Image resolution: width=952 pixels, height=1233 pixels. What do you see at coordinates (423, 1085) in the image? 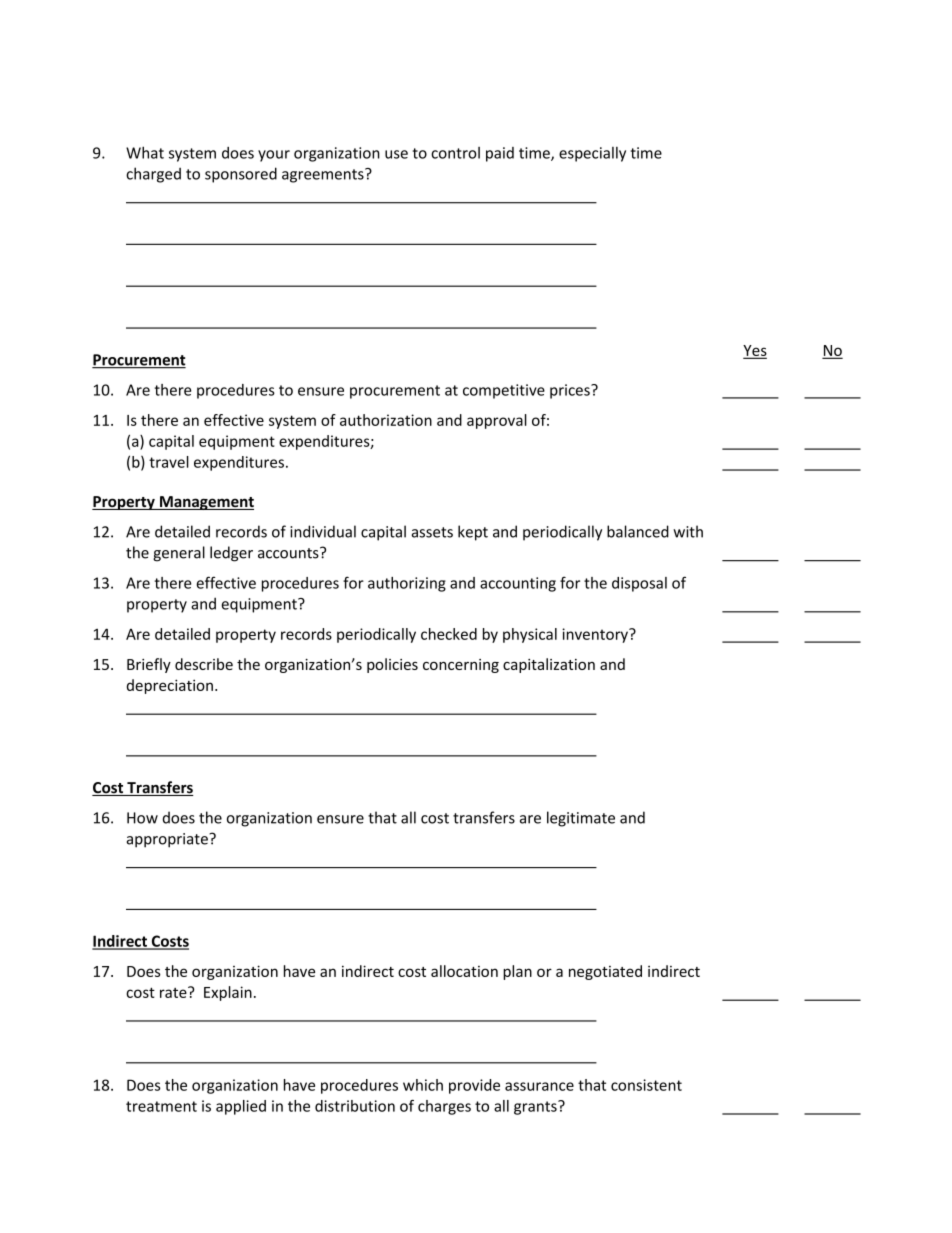
I see `which` at bounding box center [423, 1085].
